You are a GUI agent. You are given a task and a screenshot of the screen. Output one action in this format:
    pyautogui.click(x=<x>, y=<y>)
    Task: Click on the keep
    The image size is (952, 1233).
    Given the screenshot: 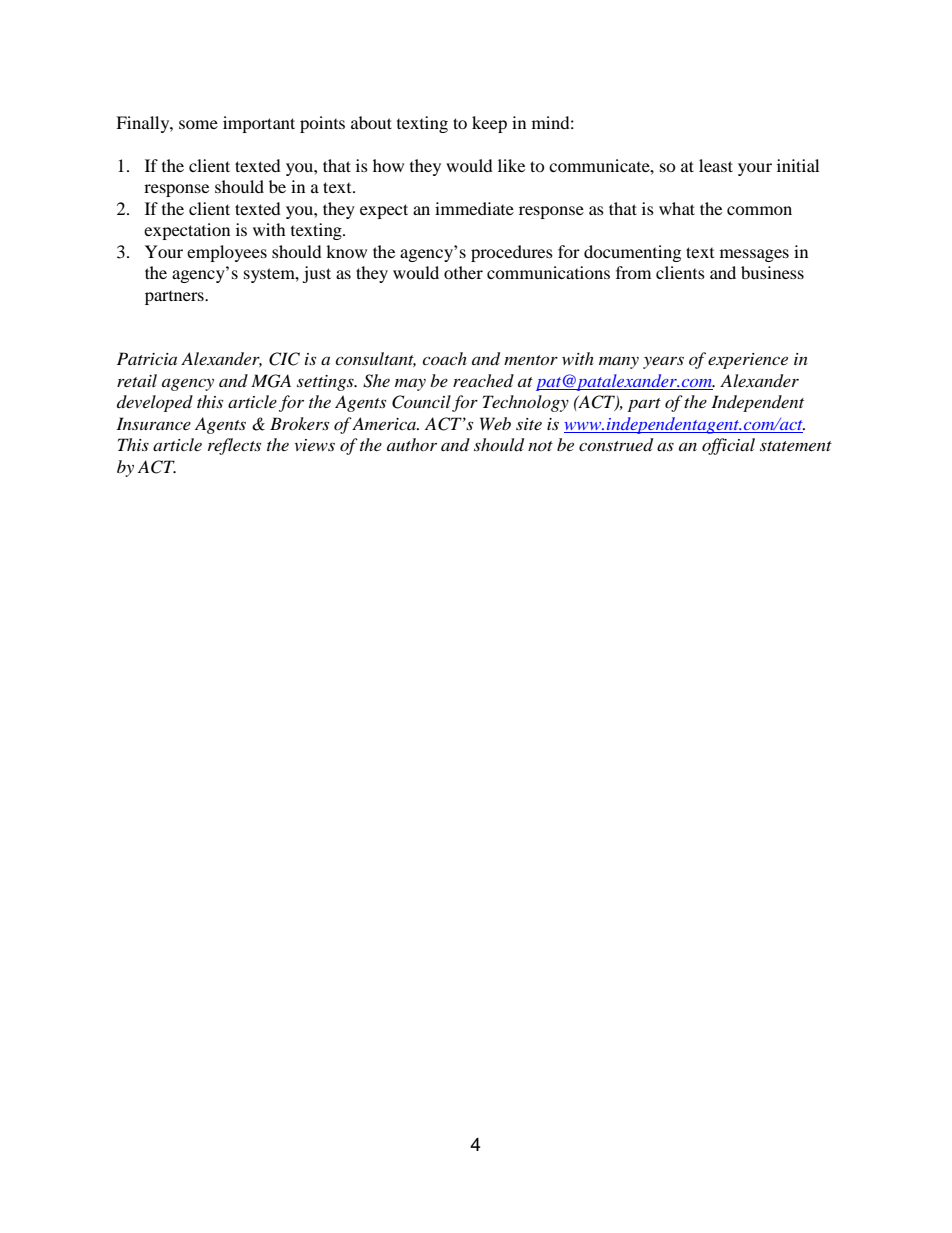 What is the action you would take?
    pyautogui.click(x=489, y=124)
